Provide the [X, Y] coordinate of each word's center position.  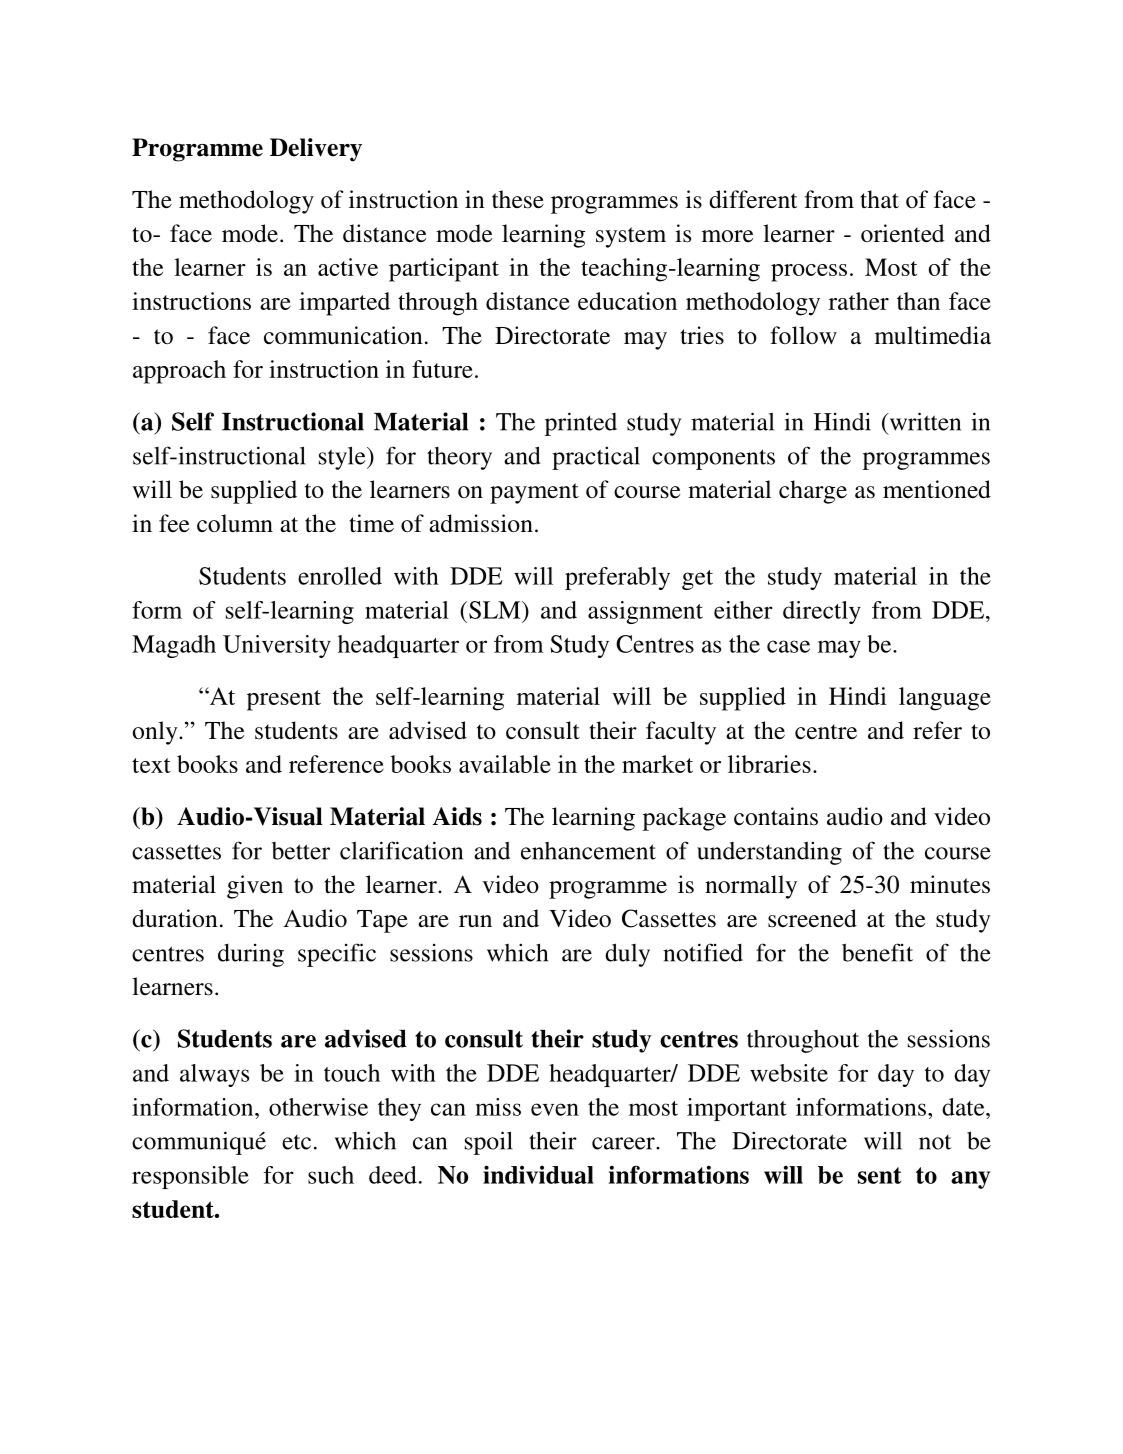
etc [296, 1142]
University [277, 646]
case [788, 646]
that [879, 199]
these [518, 199]
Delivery [316, 150]
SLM [496, 610]
